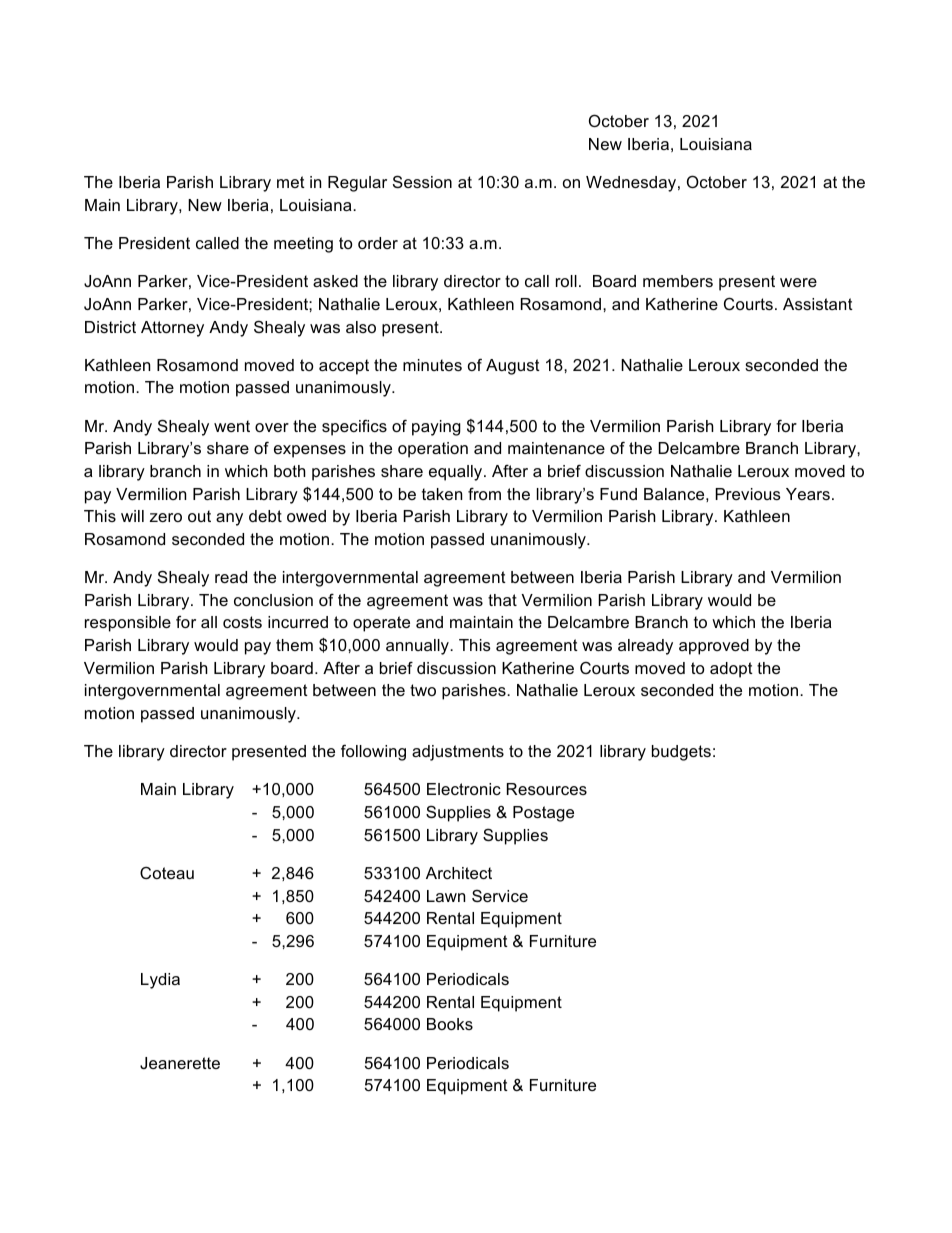 This image has height=1233, width=952. What do you see at coordinates (172, 329) in the image?
I see `Attorney` at bounding box center [172, 329].
